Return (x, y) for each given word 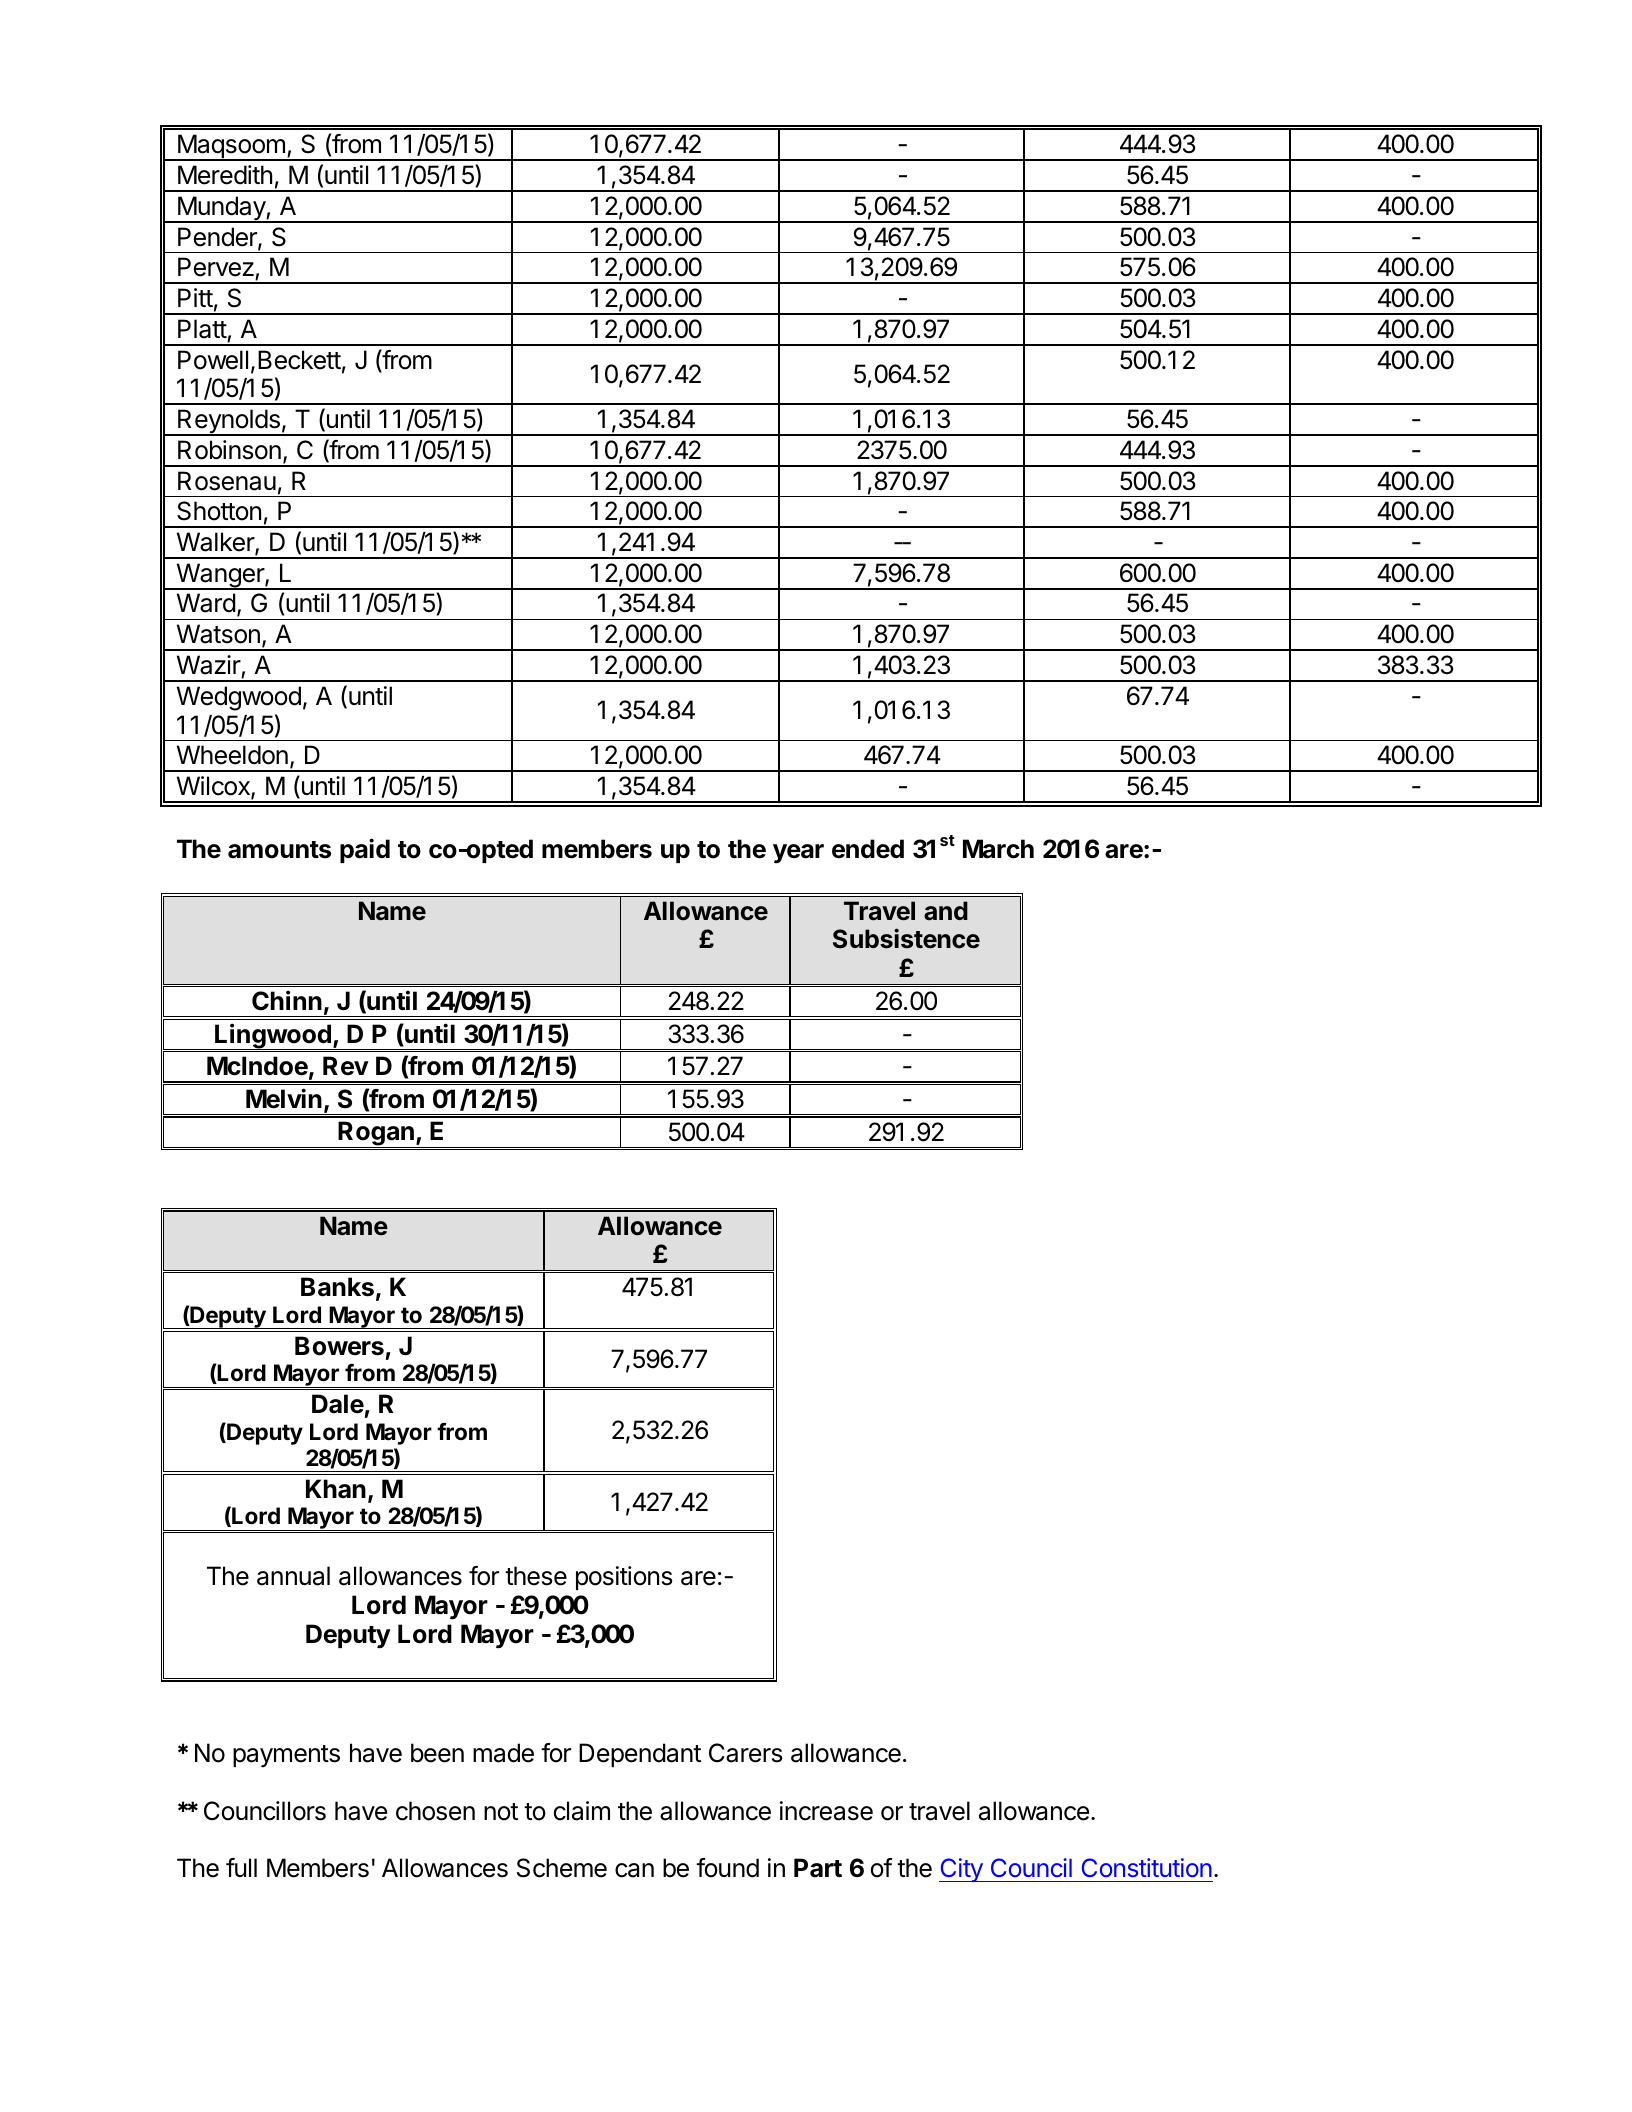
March (998, 849)
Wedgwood (239, 698)
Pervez (217, 268)
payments (286, 1756)
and (946, 911)
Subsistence (906, 938)
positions (624, 1578)
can (634, 1870)
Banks (337, 1287)
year (798, 854)
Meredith (225, 175)
